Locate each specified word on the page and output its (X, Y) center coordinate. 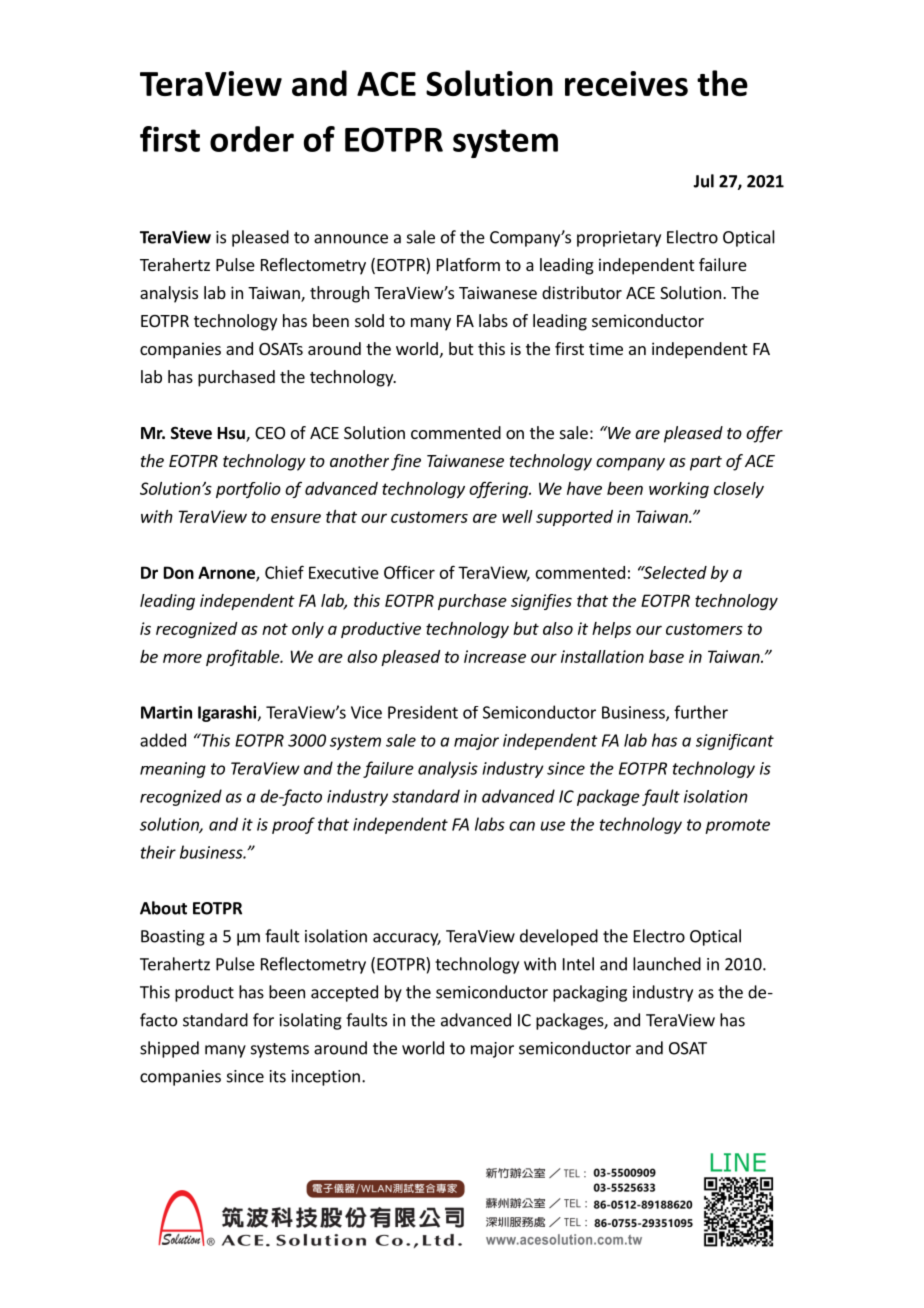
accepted (344, 993)
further (701, 712)
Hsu (232, 434)
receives (626, 83)
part (706, 463)
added (163, 740)
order (252, 139)
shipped (169, 1049)
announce (351, 239)
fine (406, 462)
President (423, 712)
